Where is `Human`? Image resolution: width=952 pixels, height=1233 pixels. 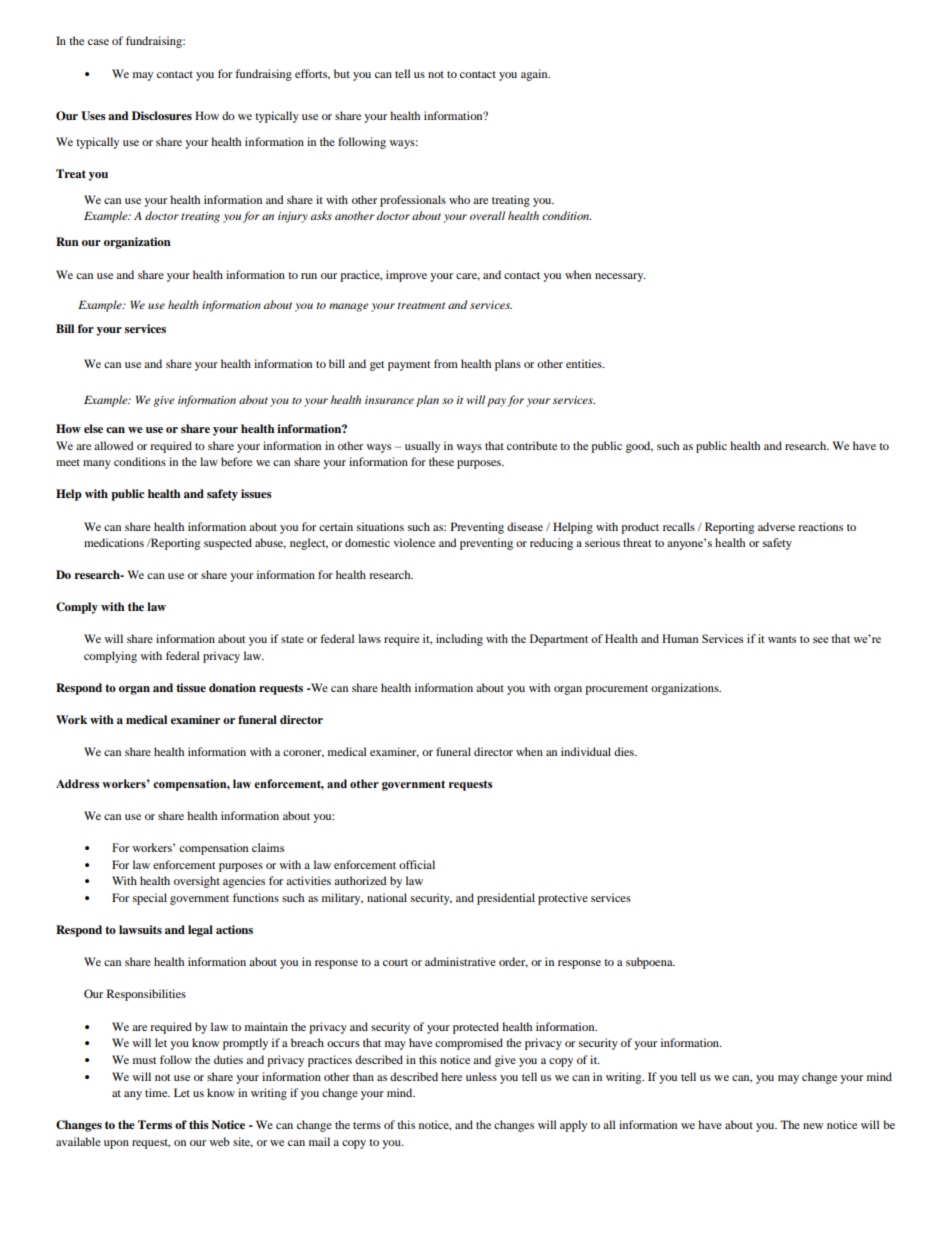
Human is located at coordinates (680, 638).
